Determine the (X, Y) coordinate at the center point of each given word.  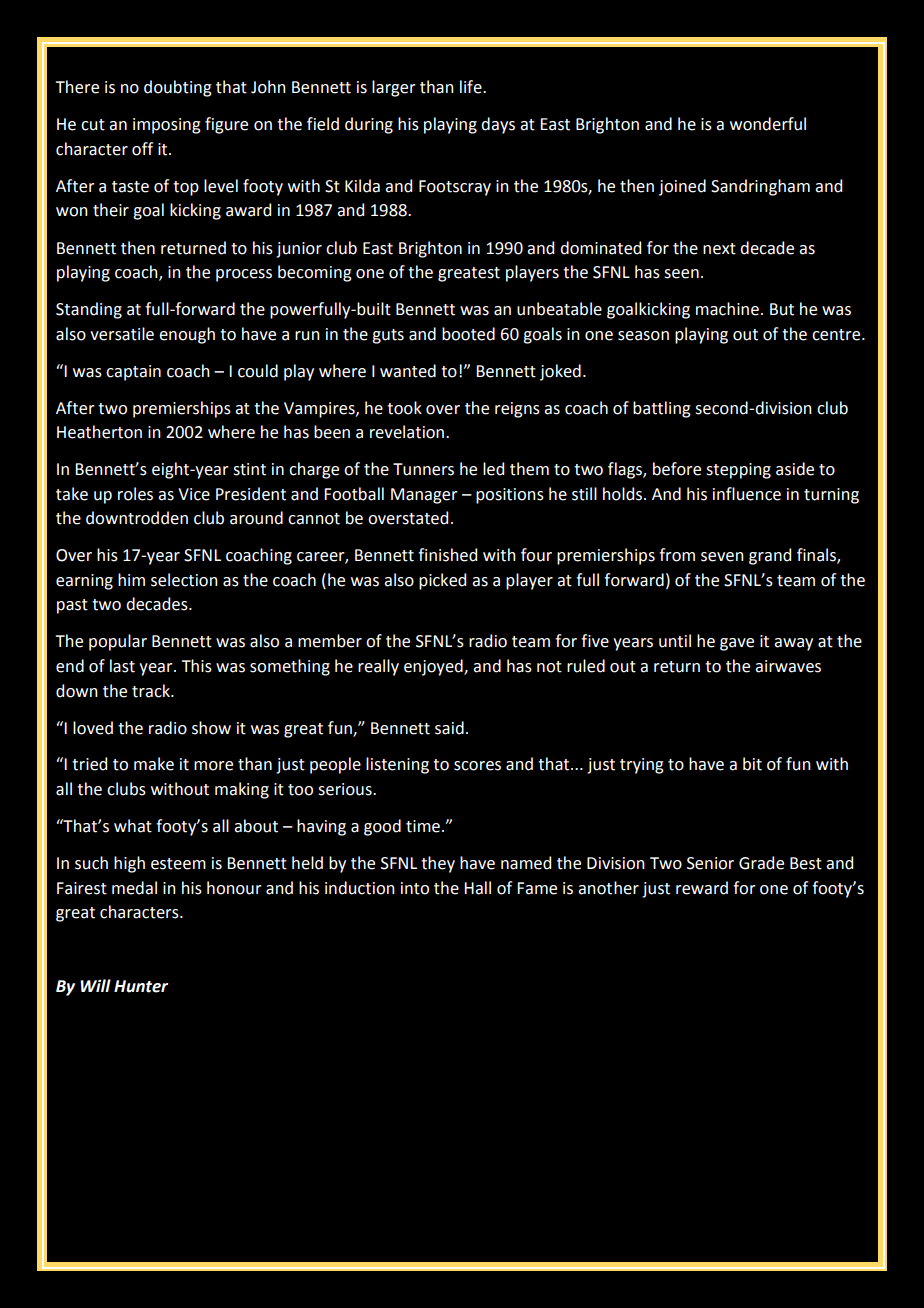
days (498, 125)
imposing (167, 126)
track (152, 691)
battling (662, 409)
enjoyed (434, 667)
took (404, 408)
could (258, 371)
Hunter (141, 986)
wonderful (768, 124)
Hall (477, 888)
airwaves (788, 666)
